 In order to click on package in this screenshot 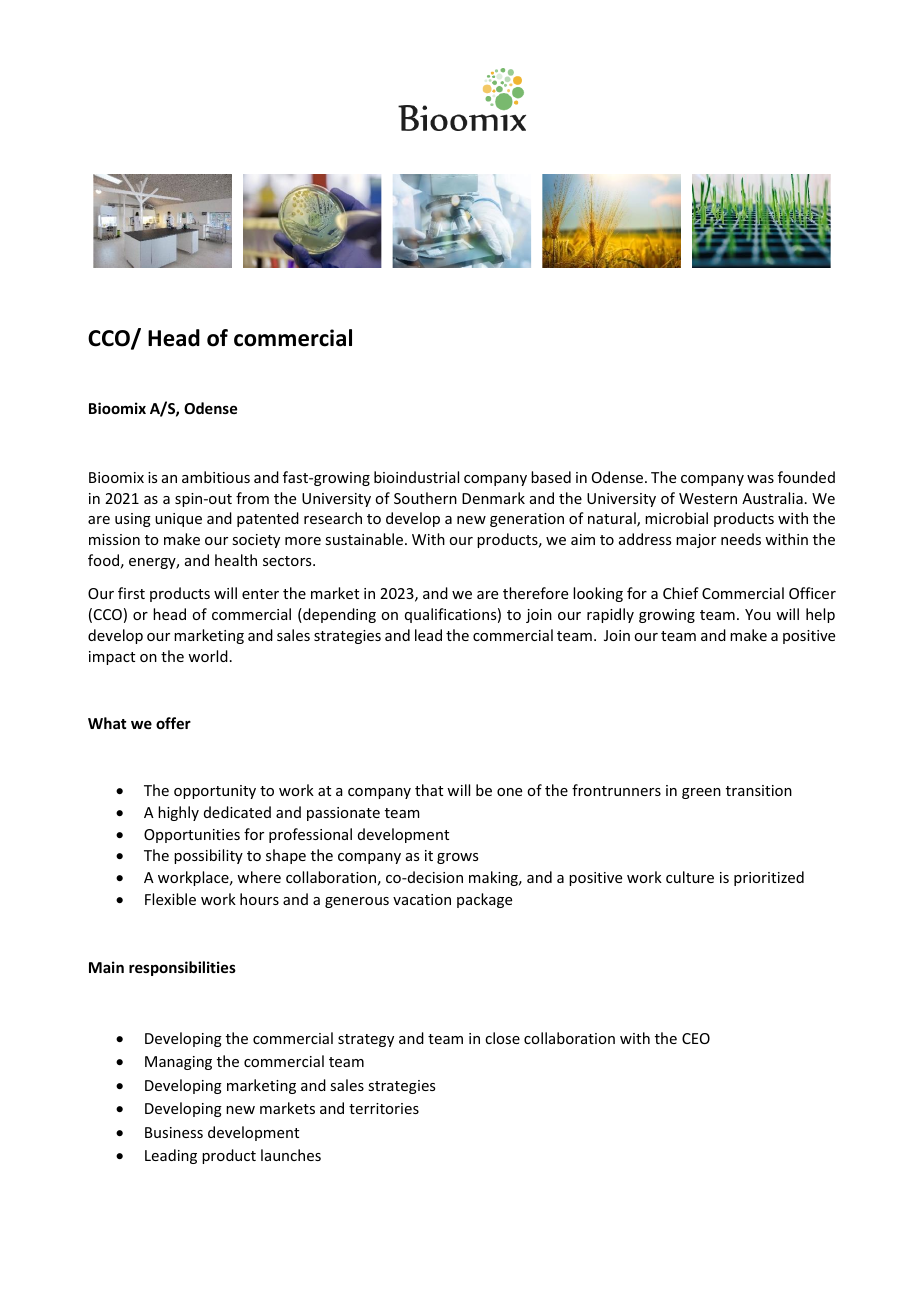, I will do `click(484, 900)`.
